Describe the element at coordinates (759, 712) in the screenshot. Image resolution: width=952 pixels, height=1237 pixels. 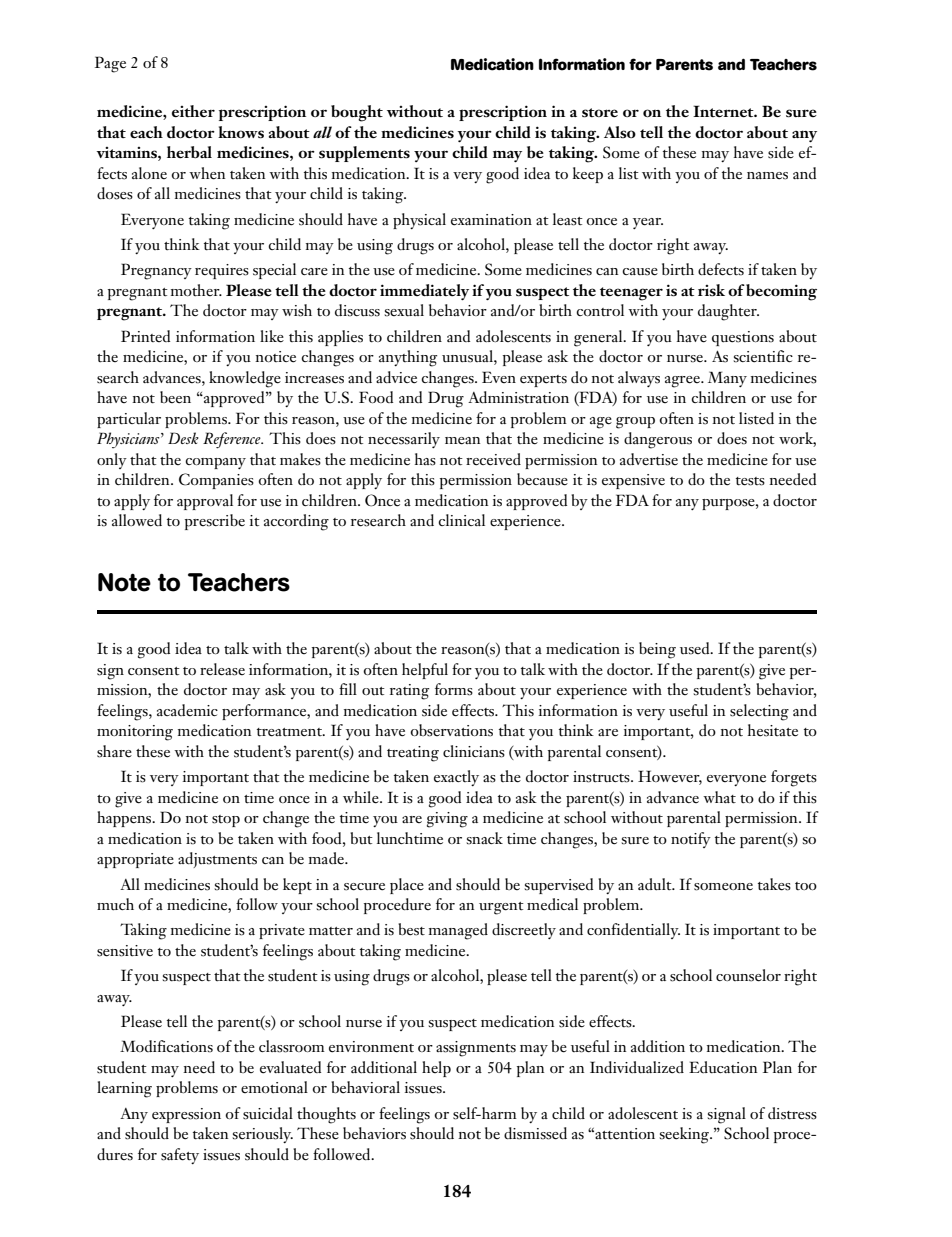
I see `selecting` at that location.
